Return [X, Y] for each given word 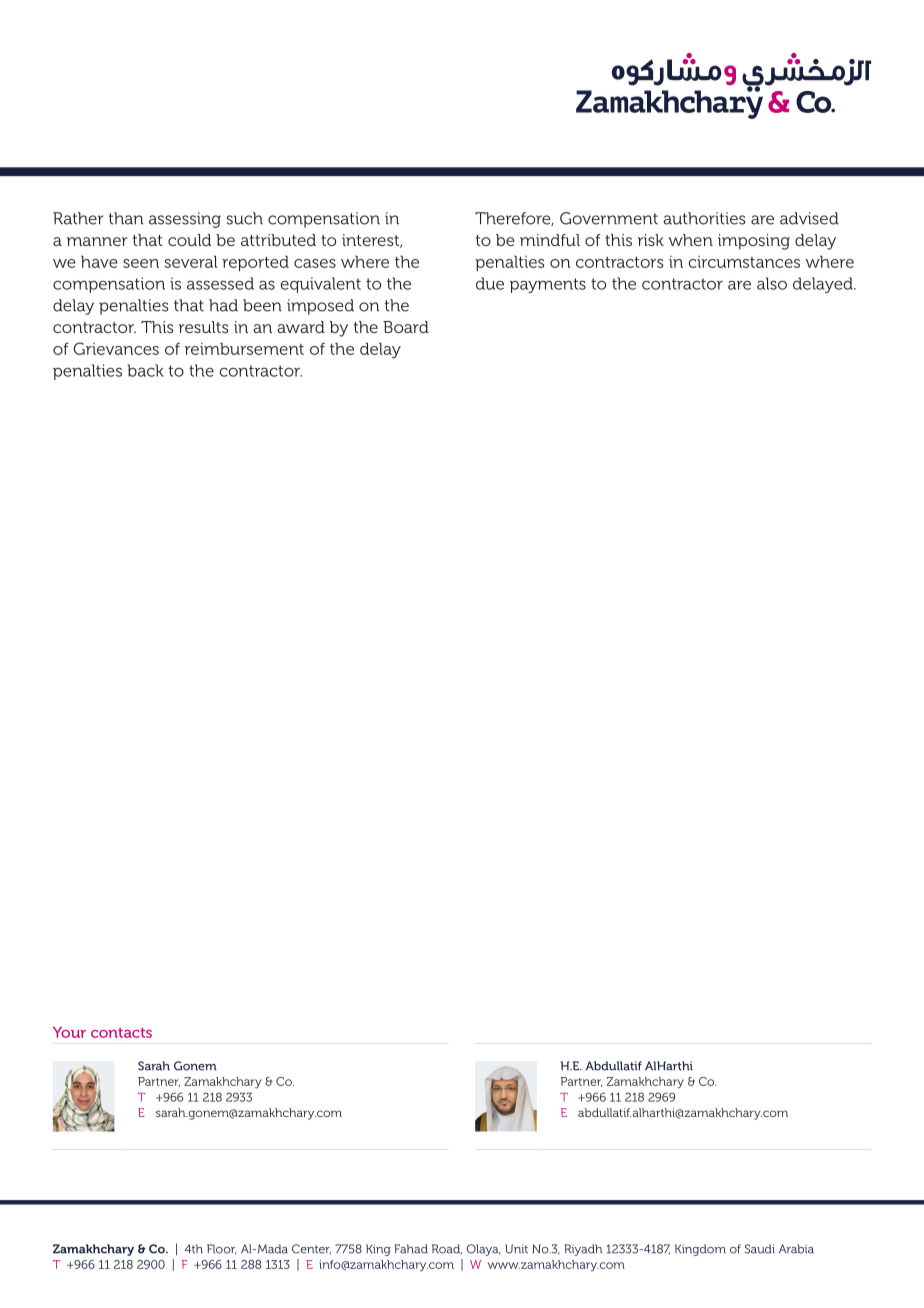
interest [371, 241]
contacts [121, 1033]
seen [141, 263]
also [772, 283]
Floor [221, 1249]
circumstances [744, 262]
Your [69, 1032]
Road [447, 1249]
